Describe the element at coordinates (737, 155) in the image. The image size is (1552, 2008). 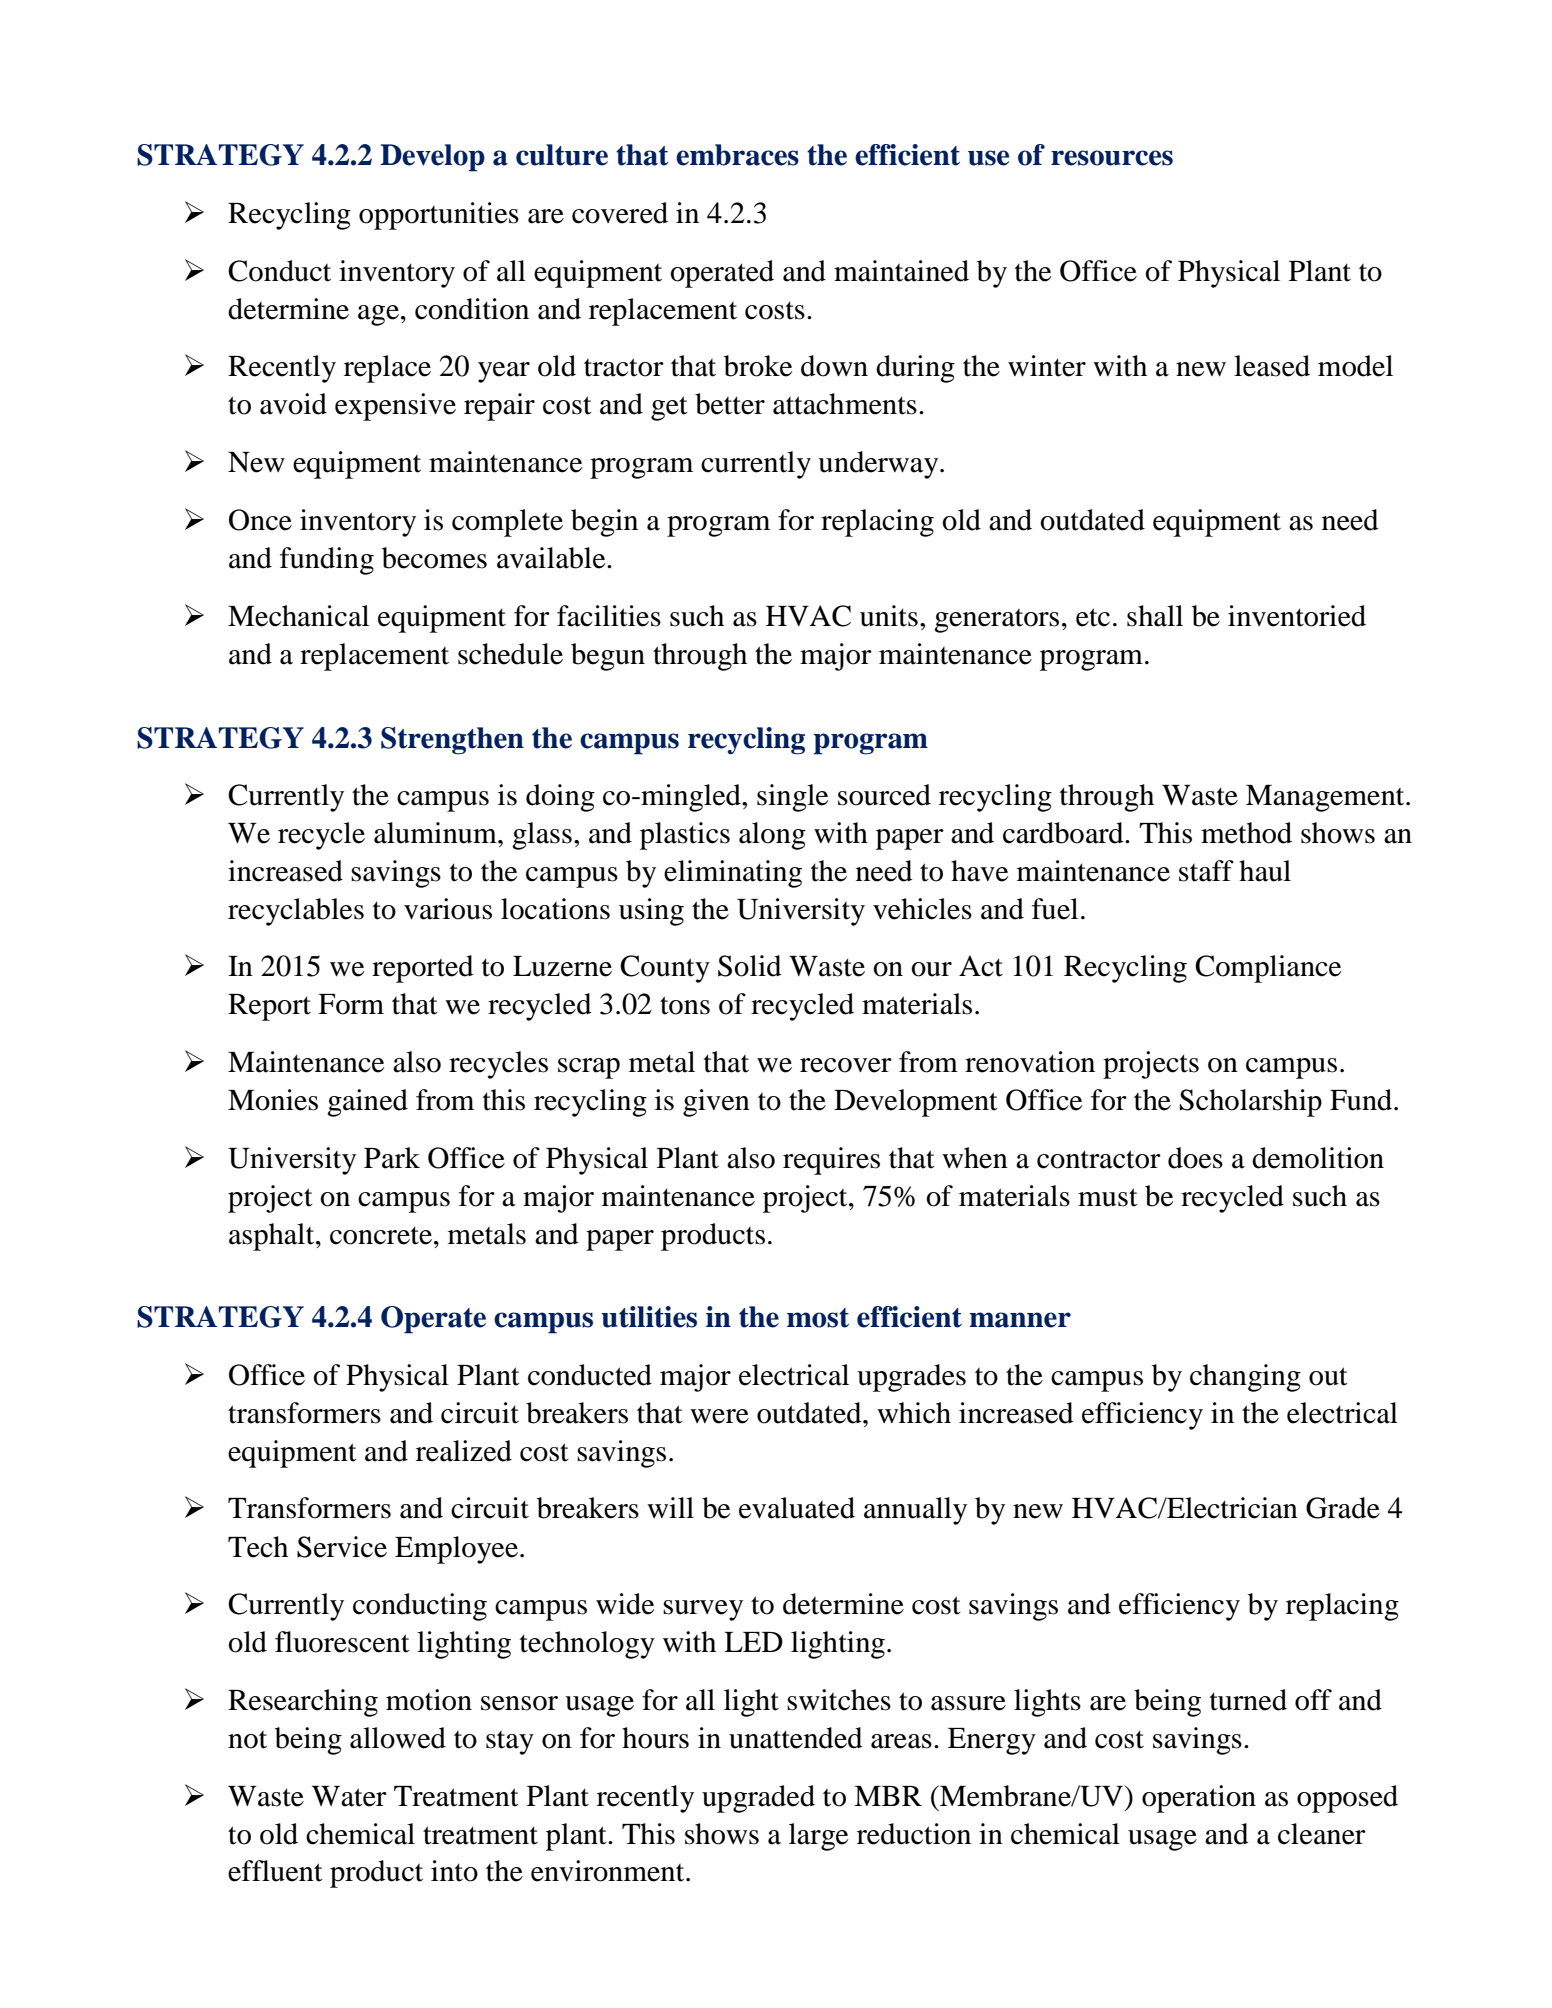
I see `embraces` at that location.
